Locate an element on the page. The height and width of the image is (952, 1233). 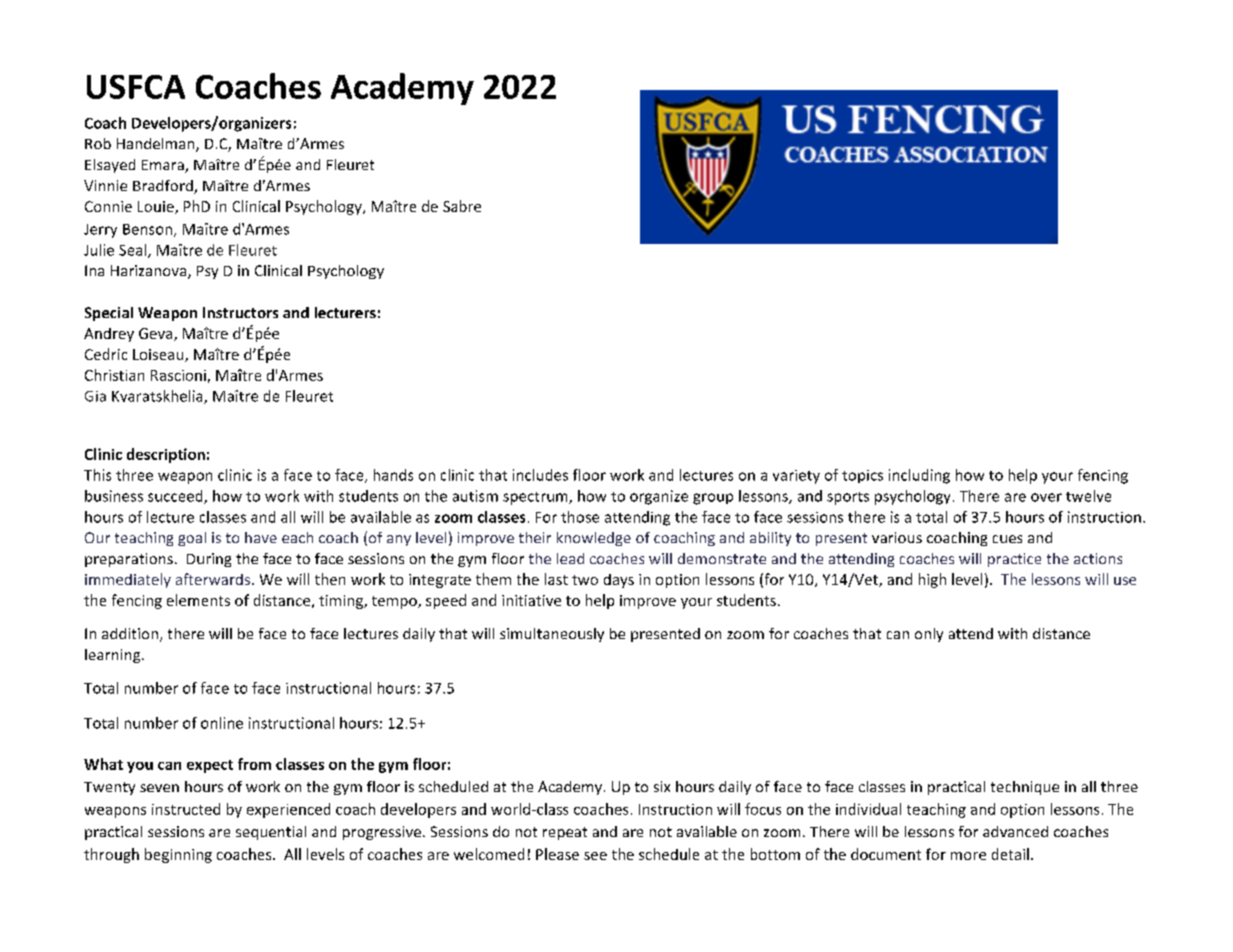
Bradford is located at coordinates (164, 187).
